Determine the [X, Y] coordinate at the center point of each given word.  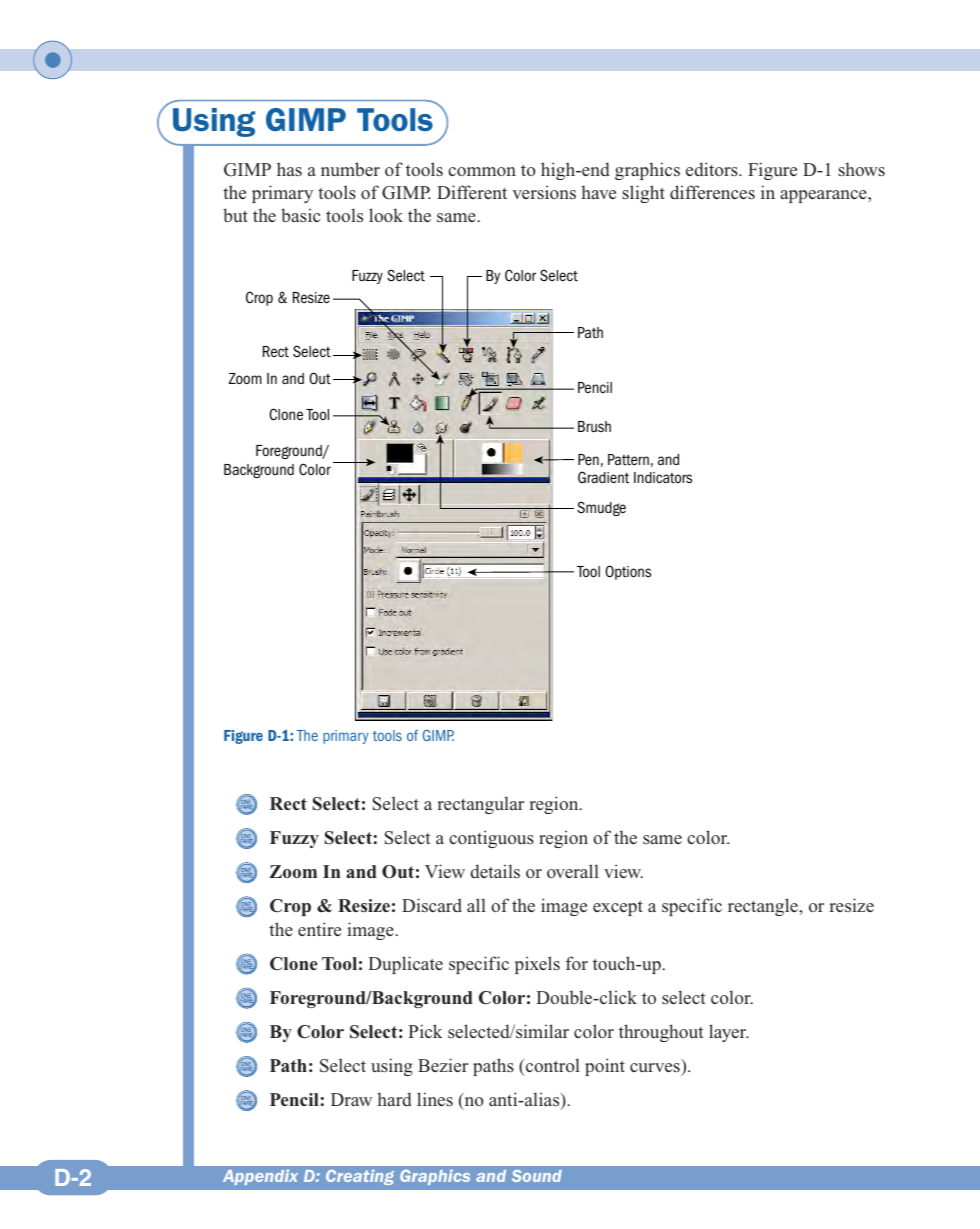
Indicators [663, 478]
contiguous [491, 839]
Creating [360, 1177]
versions [544, 192]
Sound [537, 1176]
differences [712, 192]
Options [628, 572]
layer [729, 1033]
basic [300, 215]
